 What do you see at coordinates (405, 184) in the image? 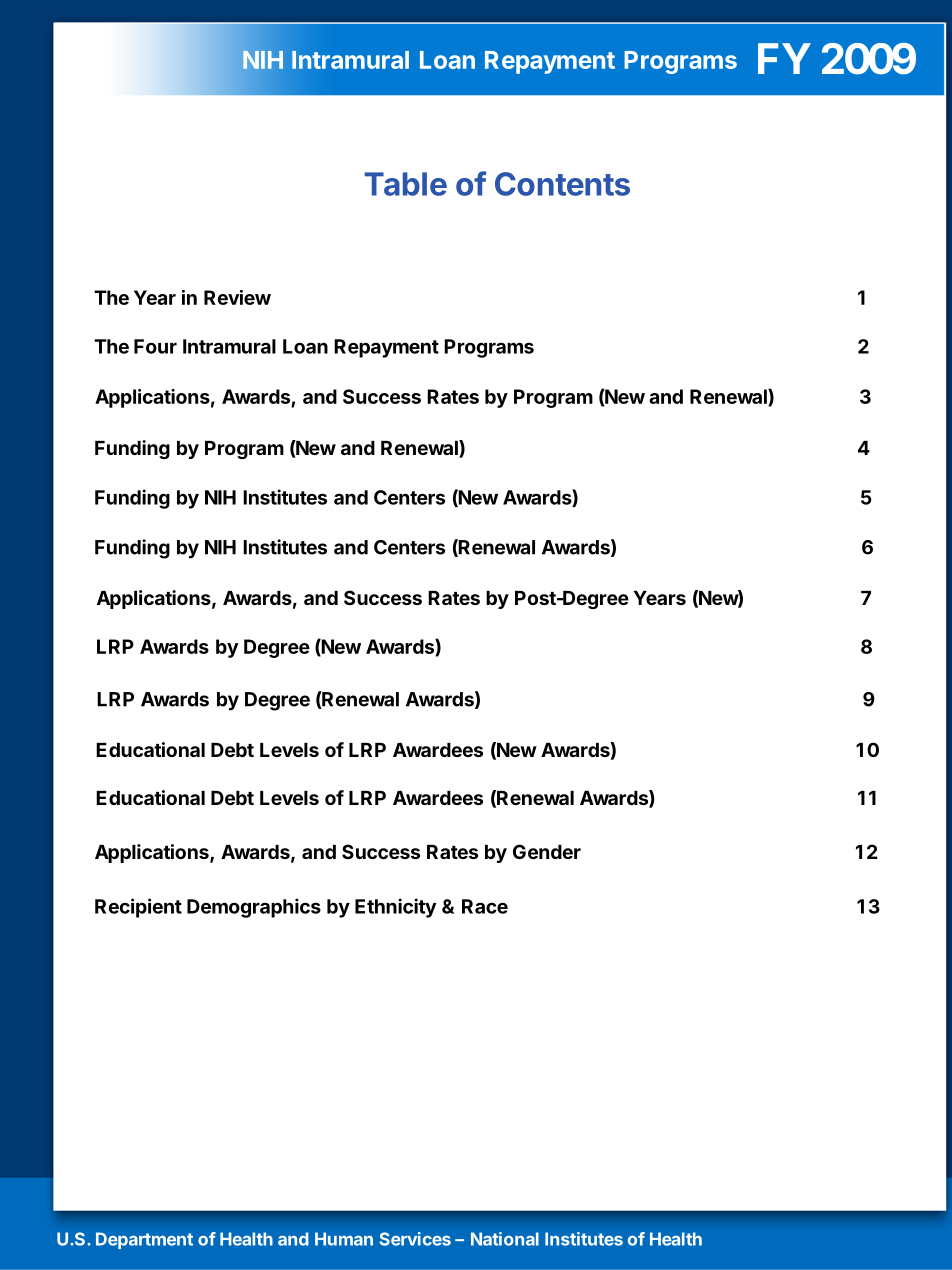
I see `Table` at bounding box center [405, 184].
